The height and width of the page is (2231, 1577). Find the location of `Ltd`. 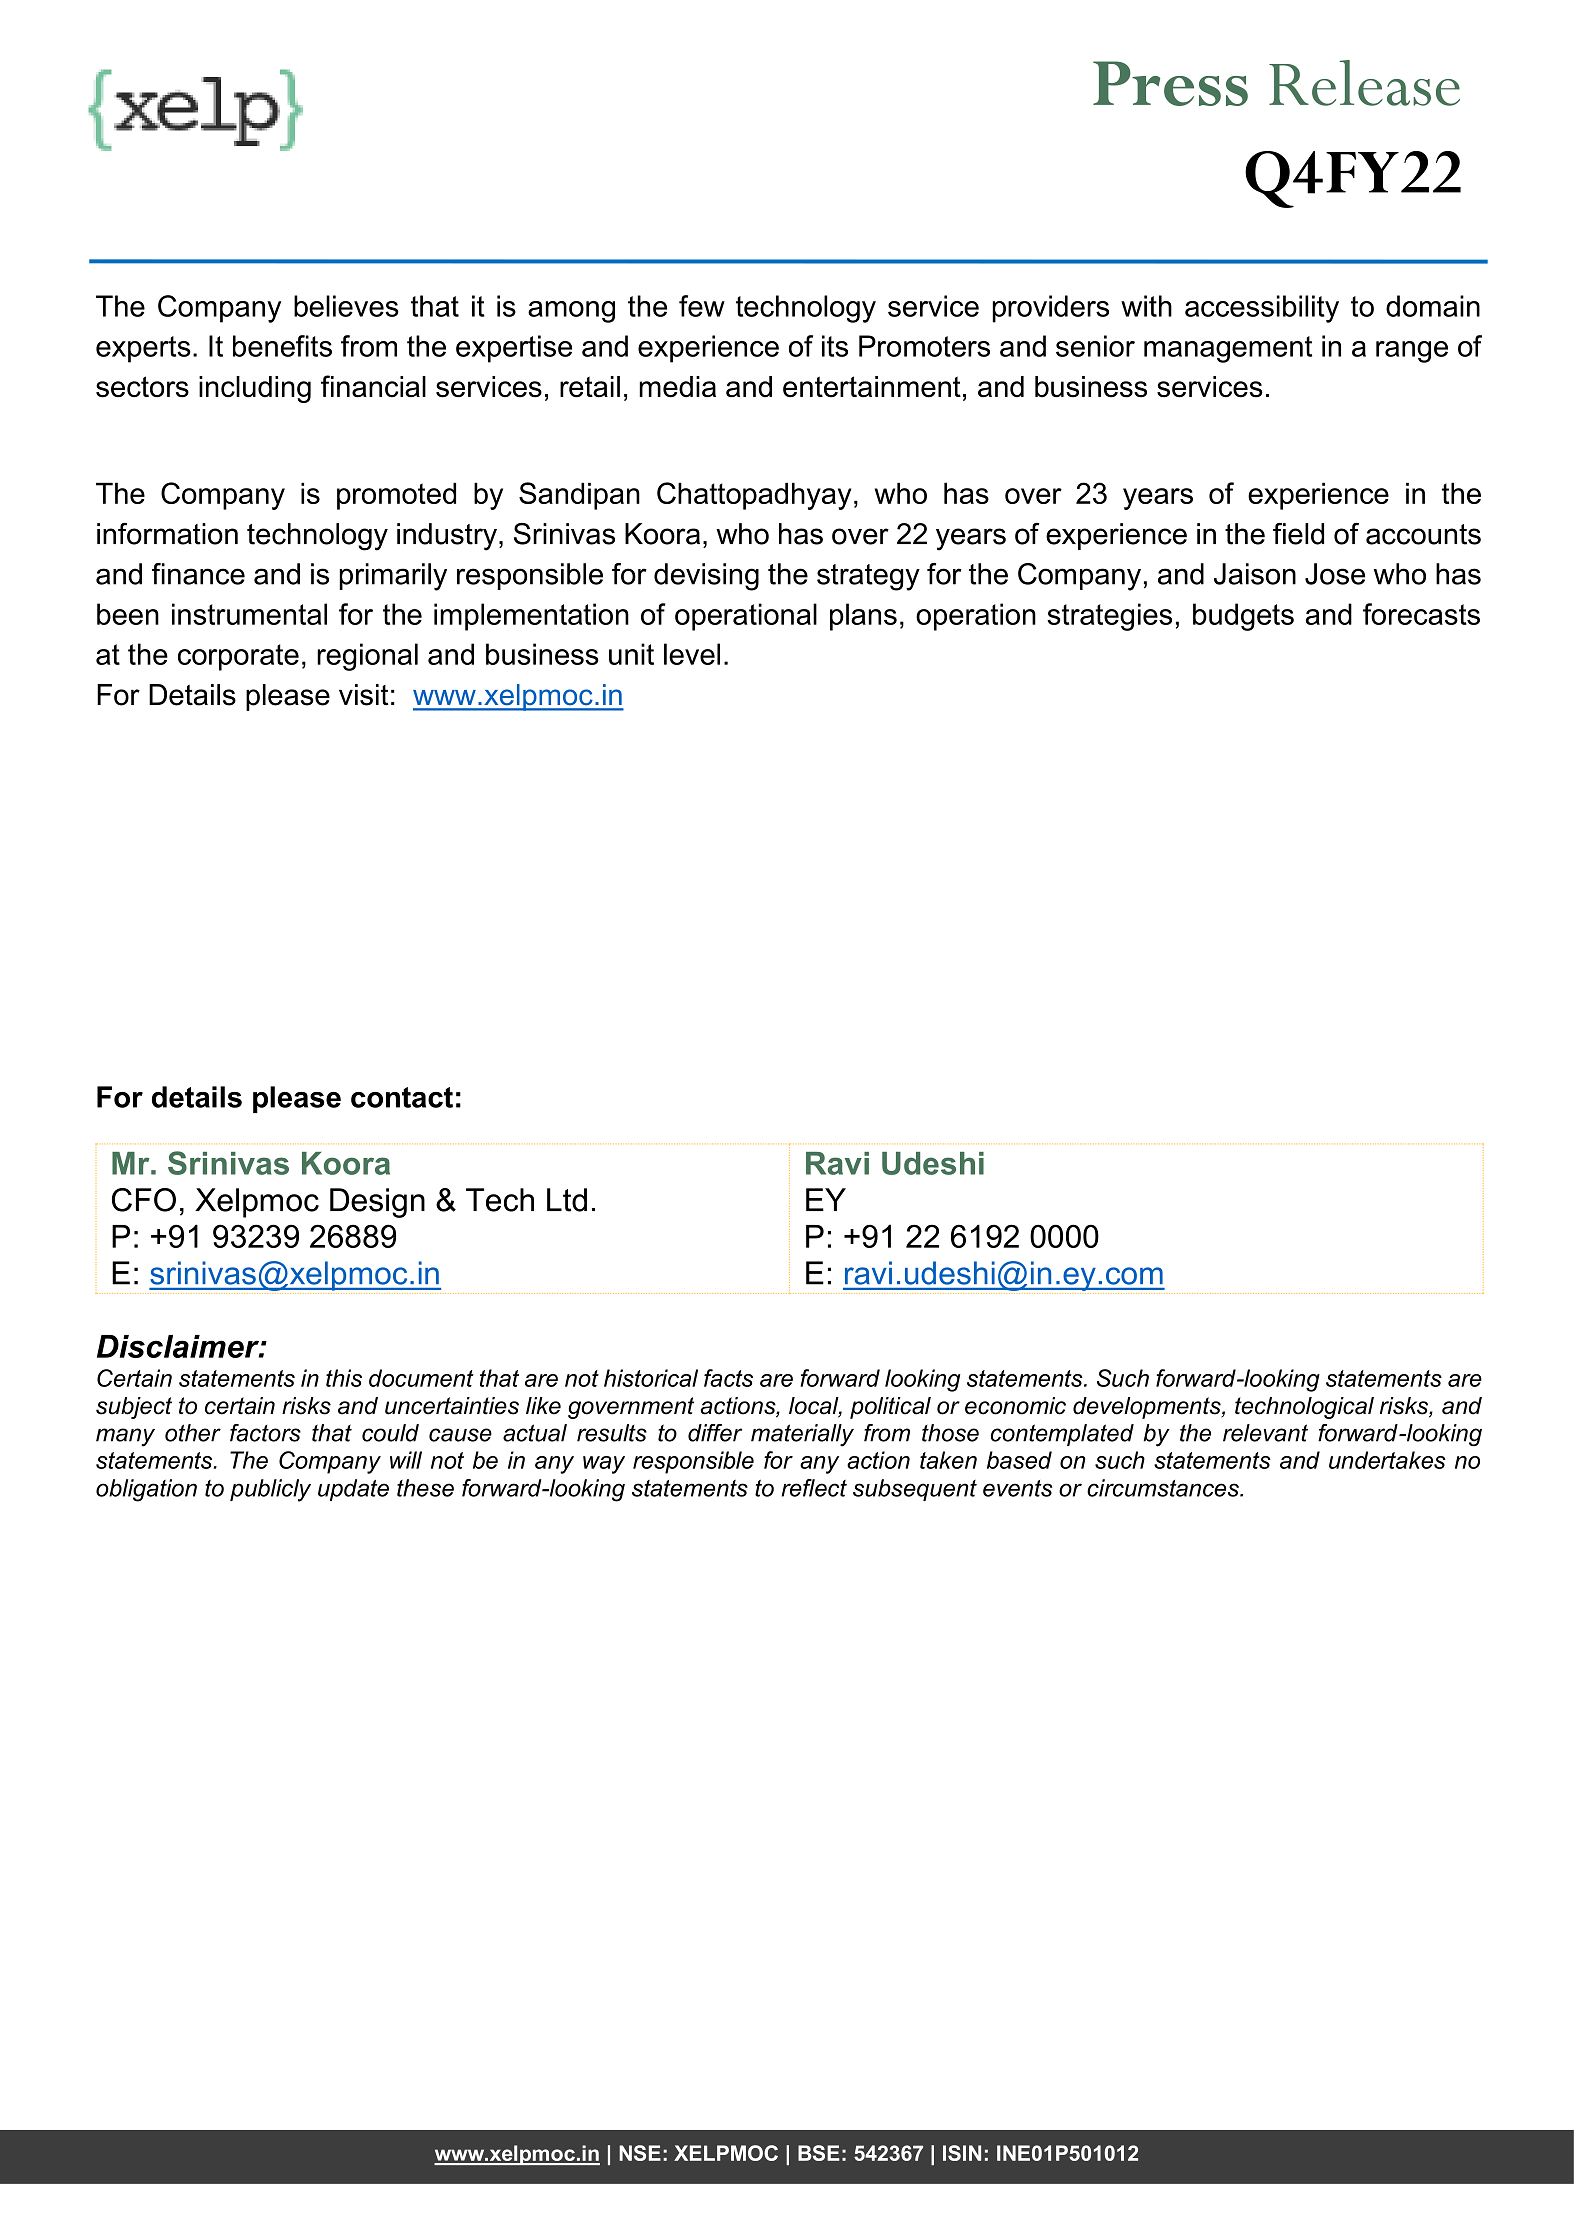

Ltd is located at coordinates (567, 1200).
